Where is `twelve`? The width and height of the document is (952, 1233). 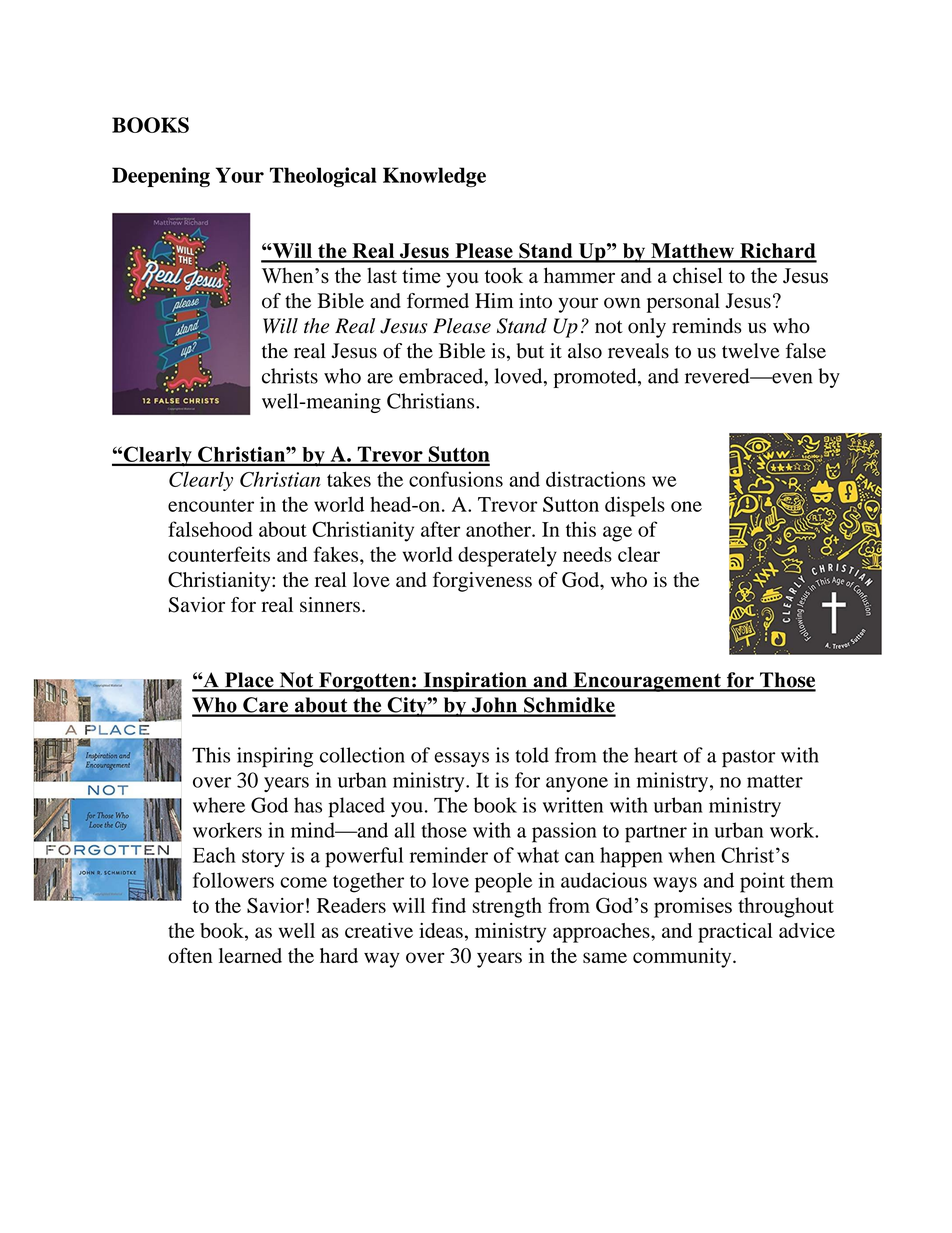 twelve is located at coordinates (751, 351).
